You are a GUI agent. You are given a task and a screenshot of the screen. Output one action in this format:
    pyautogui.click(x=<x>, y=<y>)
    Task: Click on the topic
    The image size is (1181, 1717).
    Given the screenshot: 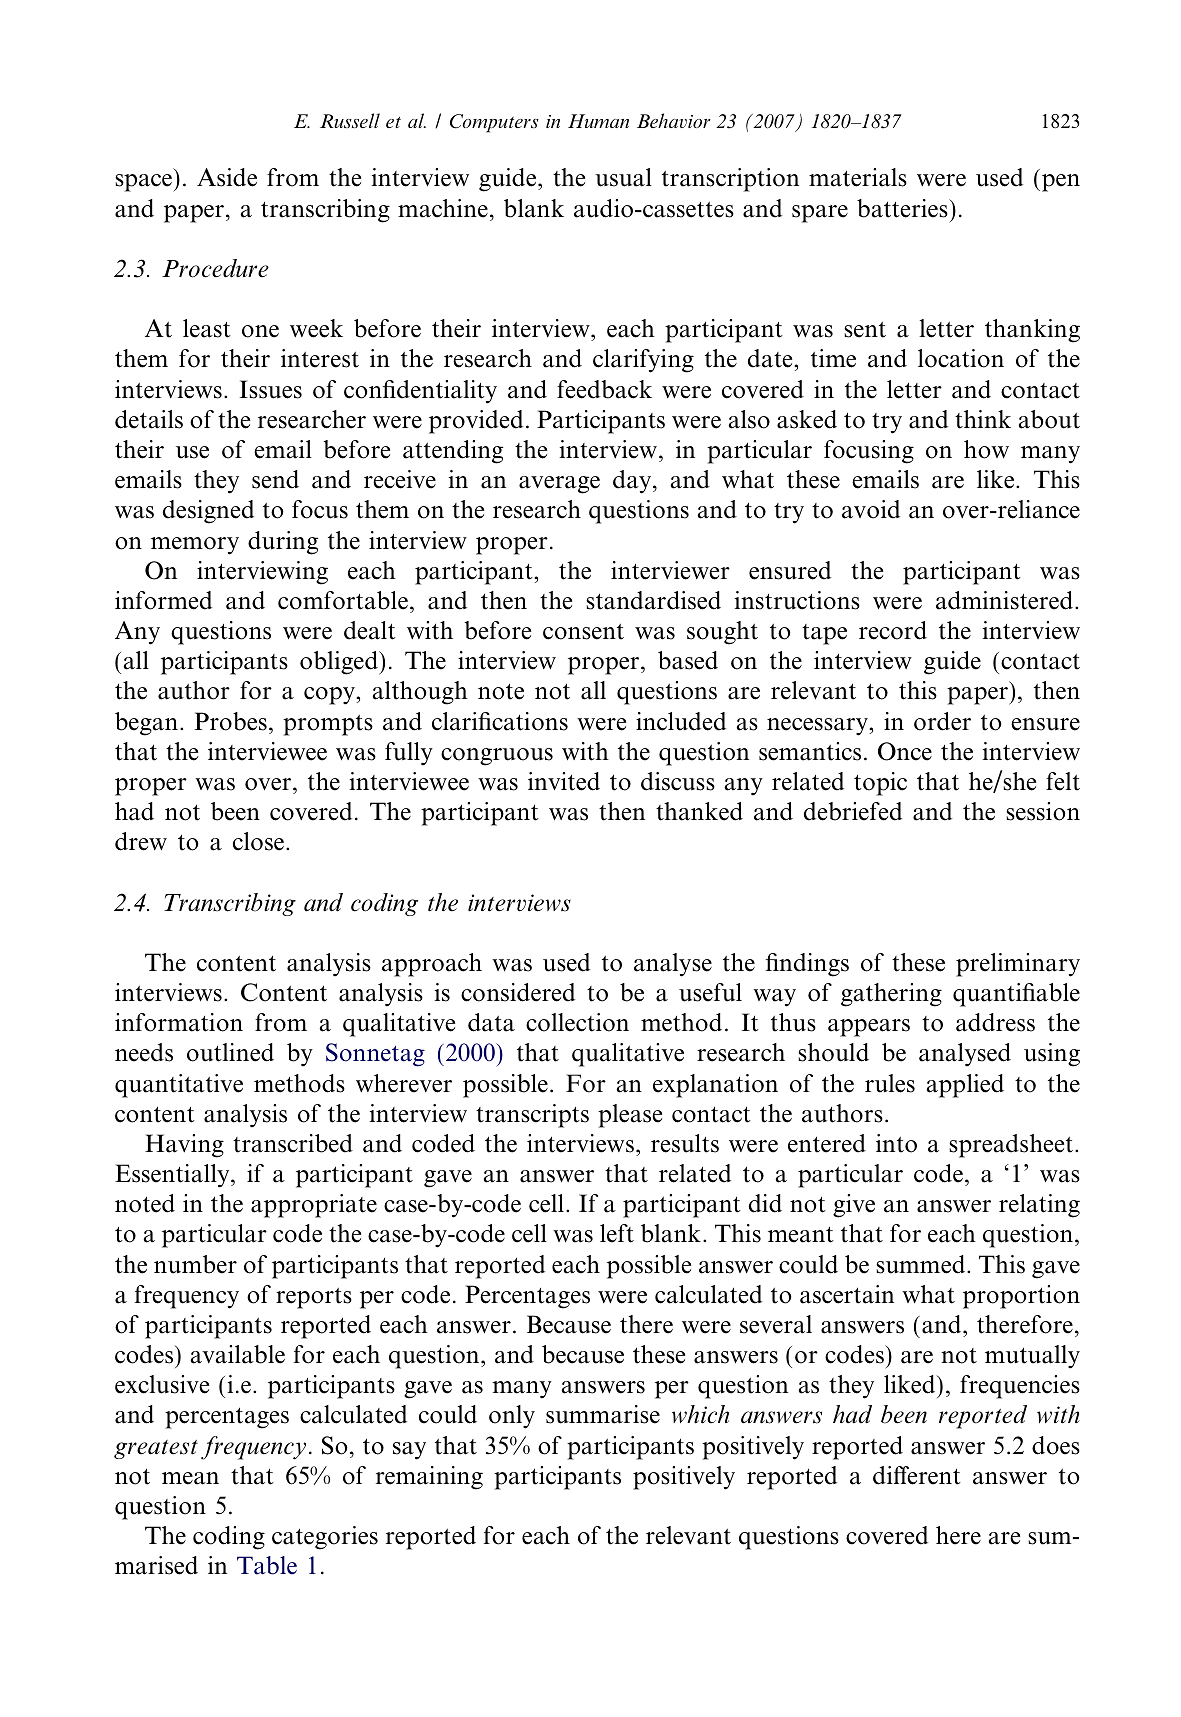 What is the action you would take?
    pyautogui.click(x=880, y=784)
